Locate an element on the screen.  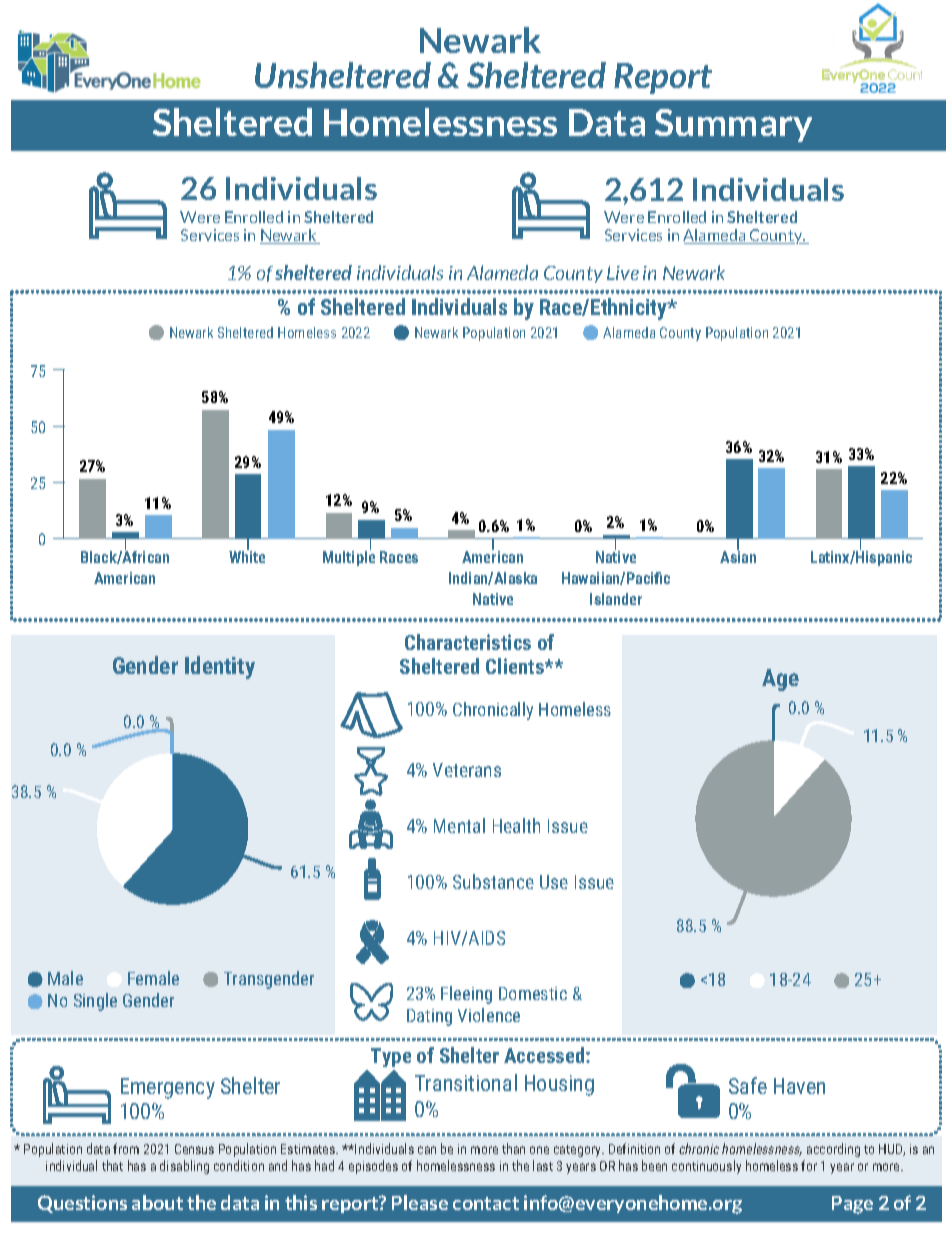
Mental is located at coordinates (459, 825).
